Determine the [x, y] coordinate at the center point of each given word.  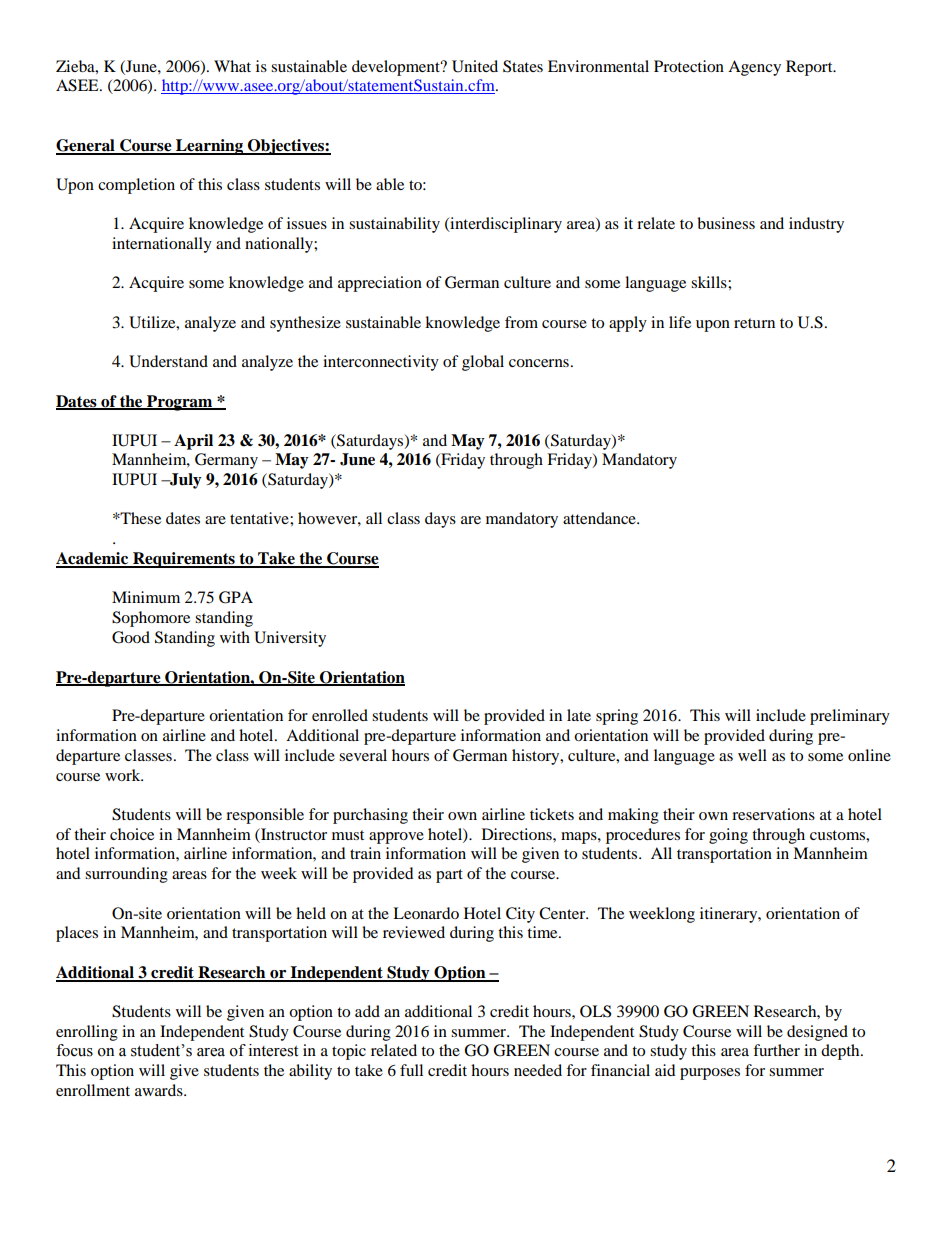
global [483, 363]
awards [160, 1090]
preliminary [850, 717]
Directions [518, 834]
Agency [754, 68]
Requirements [184, 560]
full [411, 1070]
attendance [600, 518]
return [754, 323]
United [475, 66]
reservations [773, 814]
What [232, 66]
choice [132, 834]
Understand [168, 361]
